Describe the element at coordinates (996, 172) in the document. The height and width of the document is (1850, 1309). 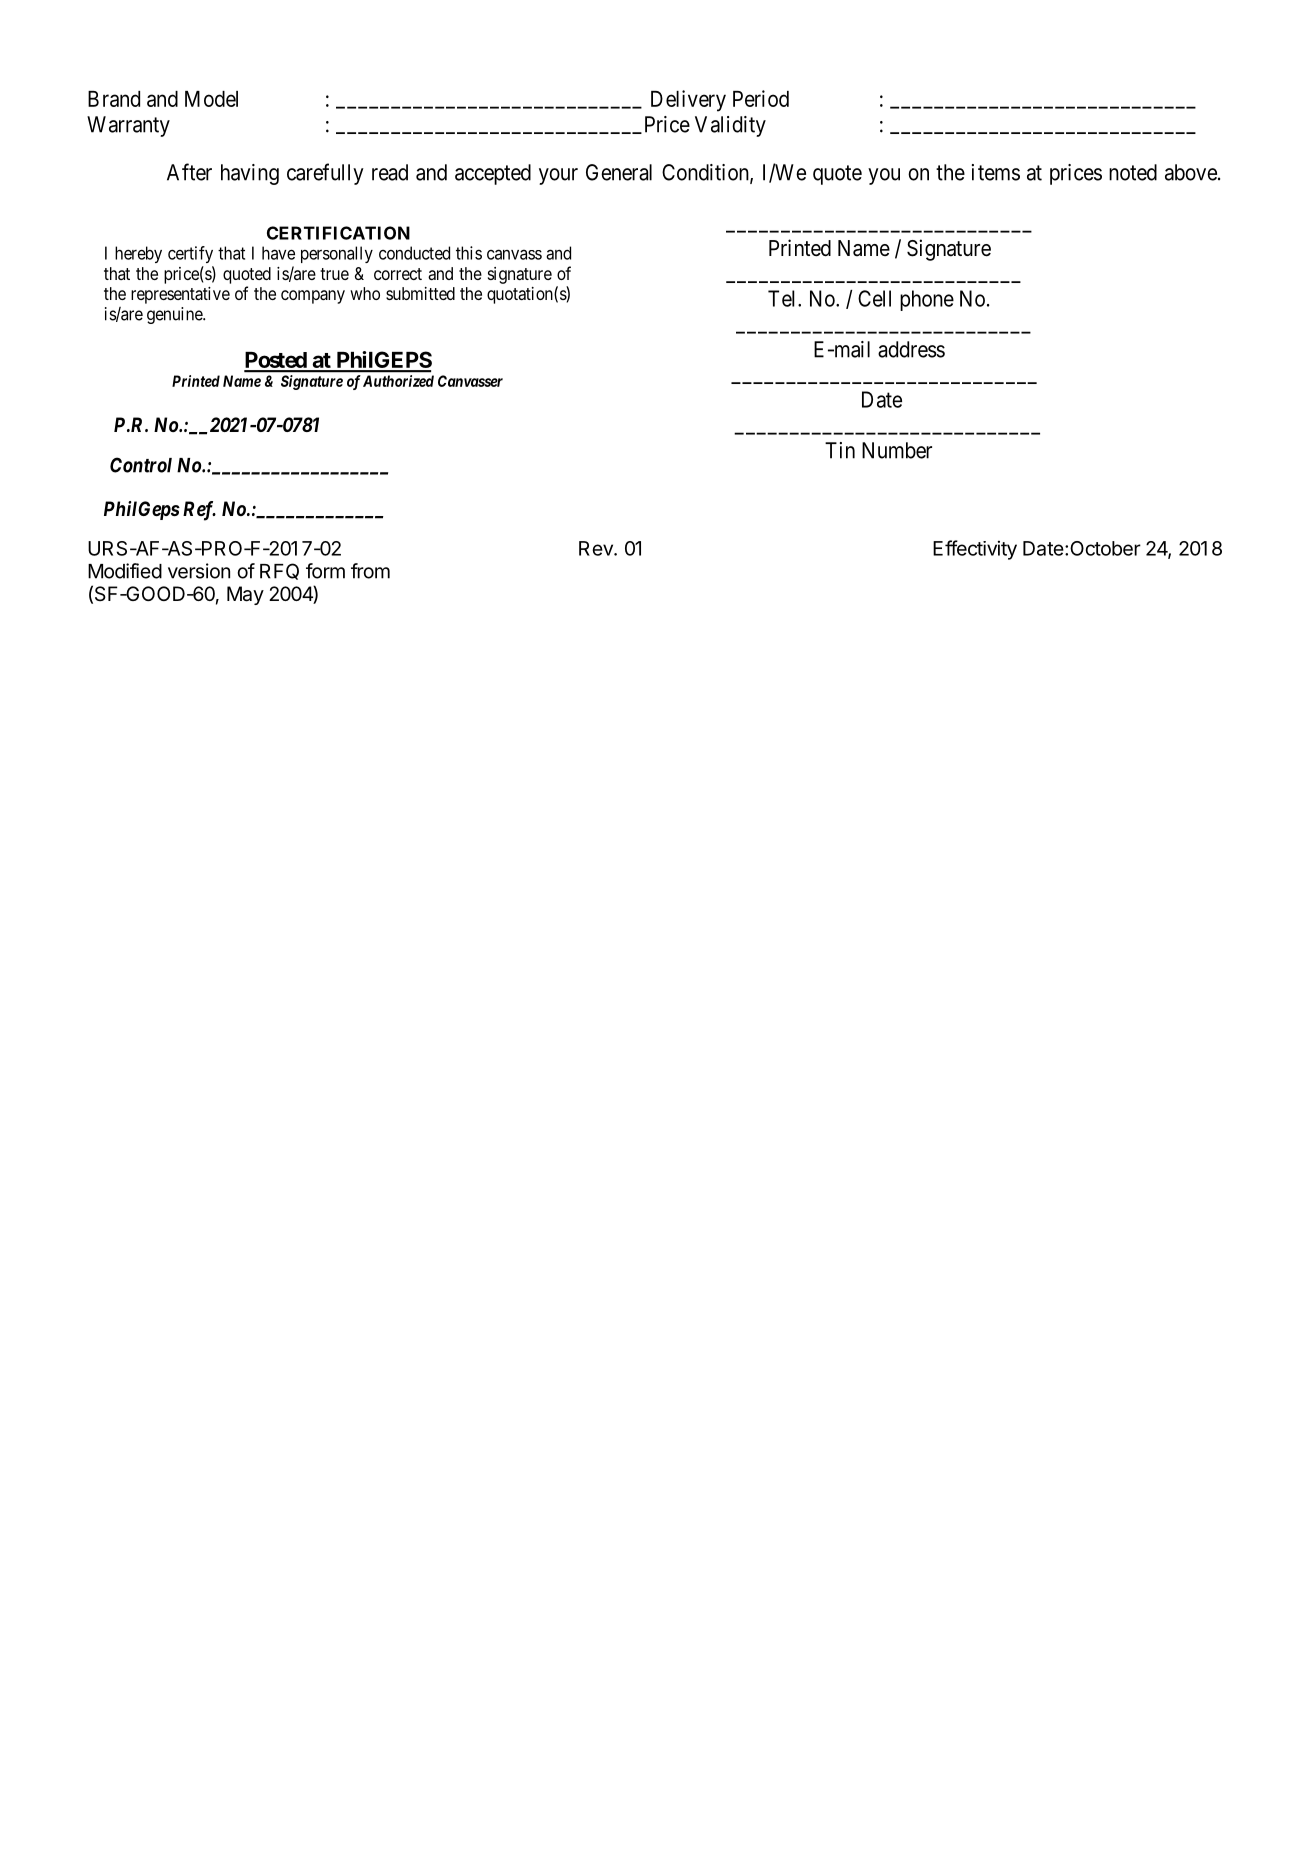
I see `items` at that location.
